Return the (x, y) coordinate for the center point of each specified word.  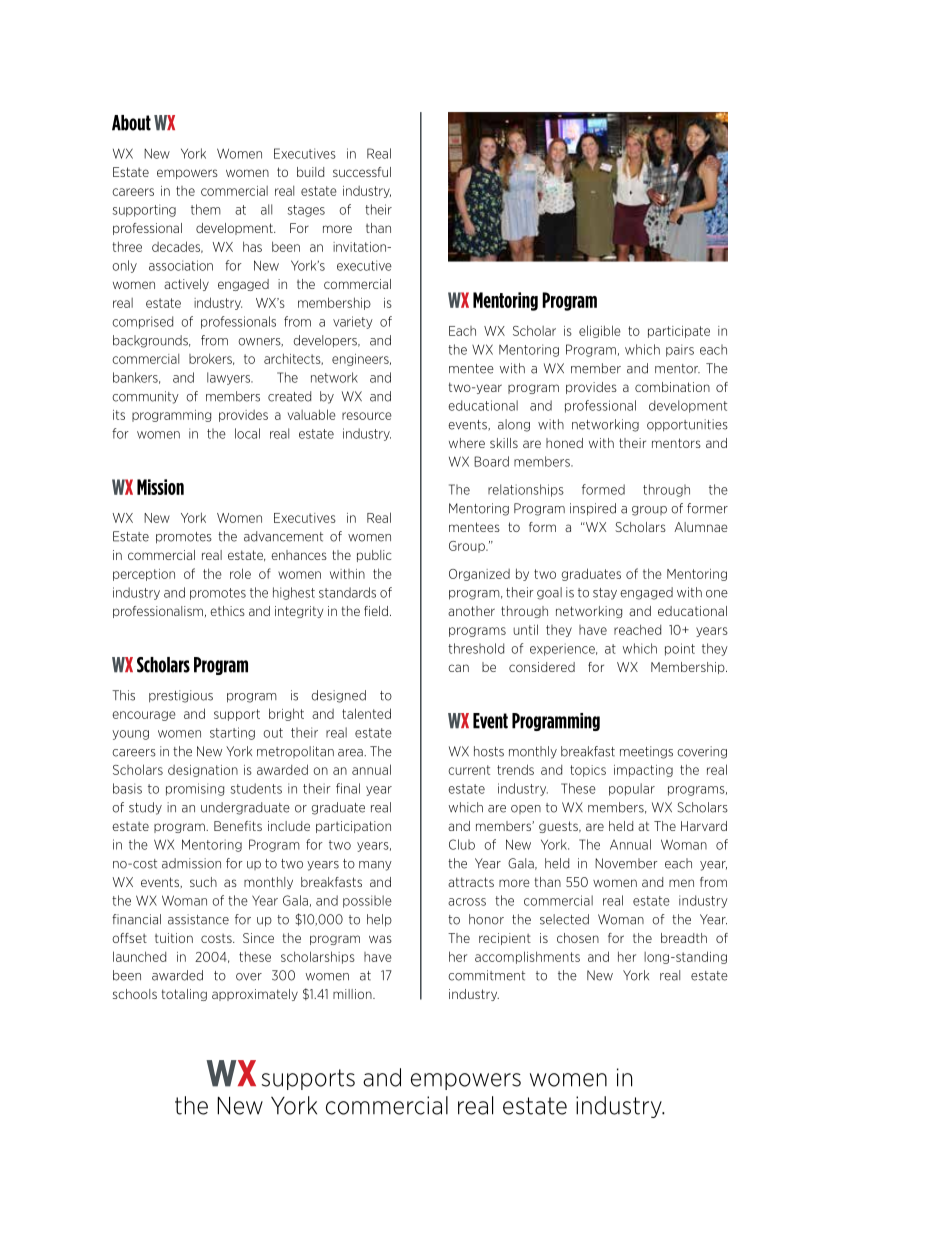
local (247, 433)
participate (679, 332)
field (376, 611)
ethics (227, 611)
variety (353, 322)
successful (362, 172)
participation (353, 827)
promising (195, 789)
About (131, 123)
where (467, 443)
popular (632, 789)
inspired (593, 509)
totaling (184, 995)
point (680, 649)
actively (186, 285)
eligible (600, 331)
